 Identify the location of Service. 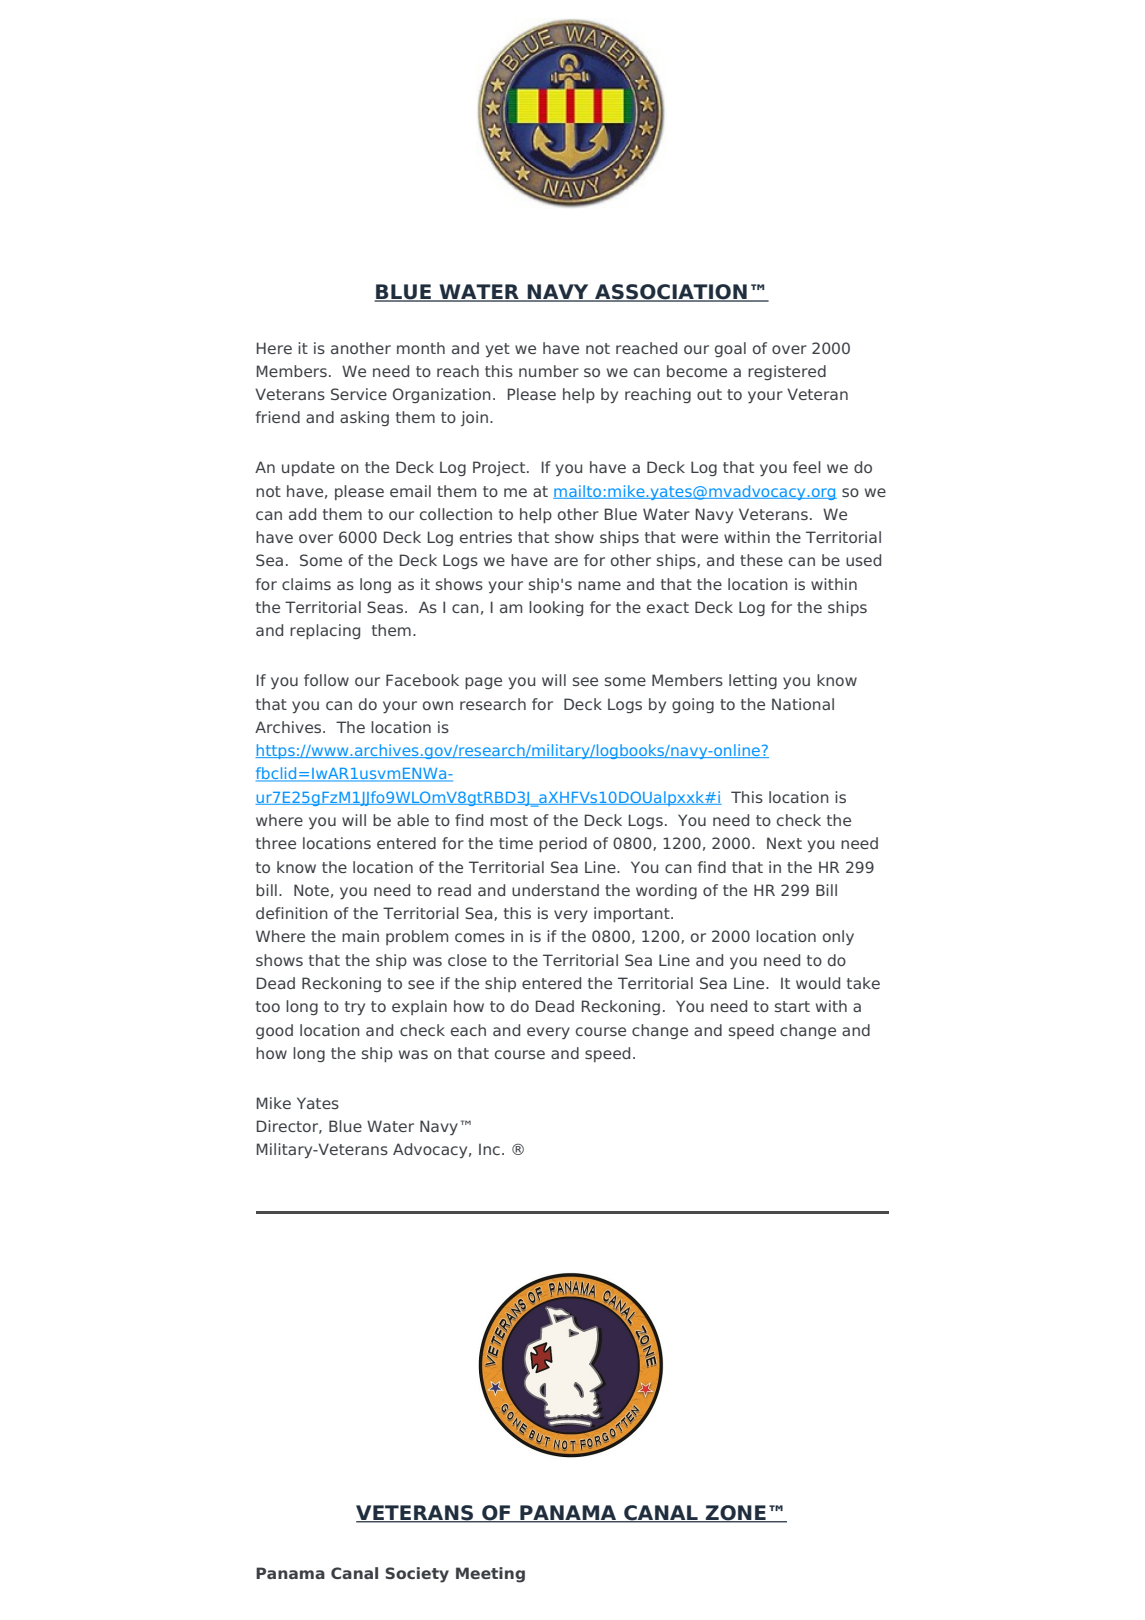
(359, 394).
